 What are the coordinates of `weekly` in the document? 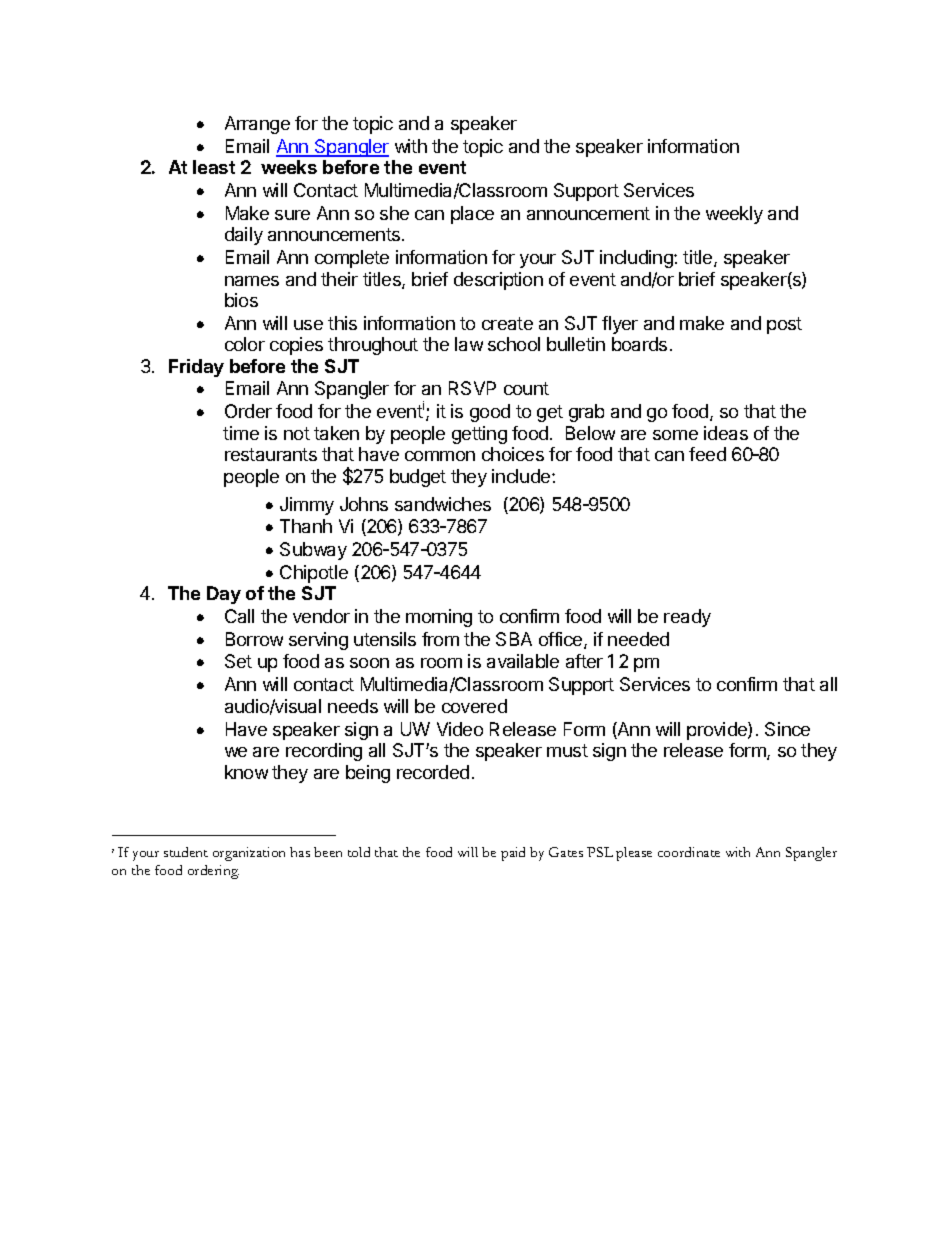 It's located at (734, 215).
